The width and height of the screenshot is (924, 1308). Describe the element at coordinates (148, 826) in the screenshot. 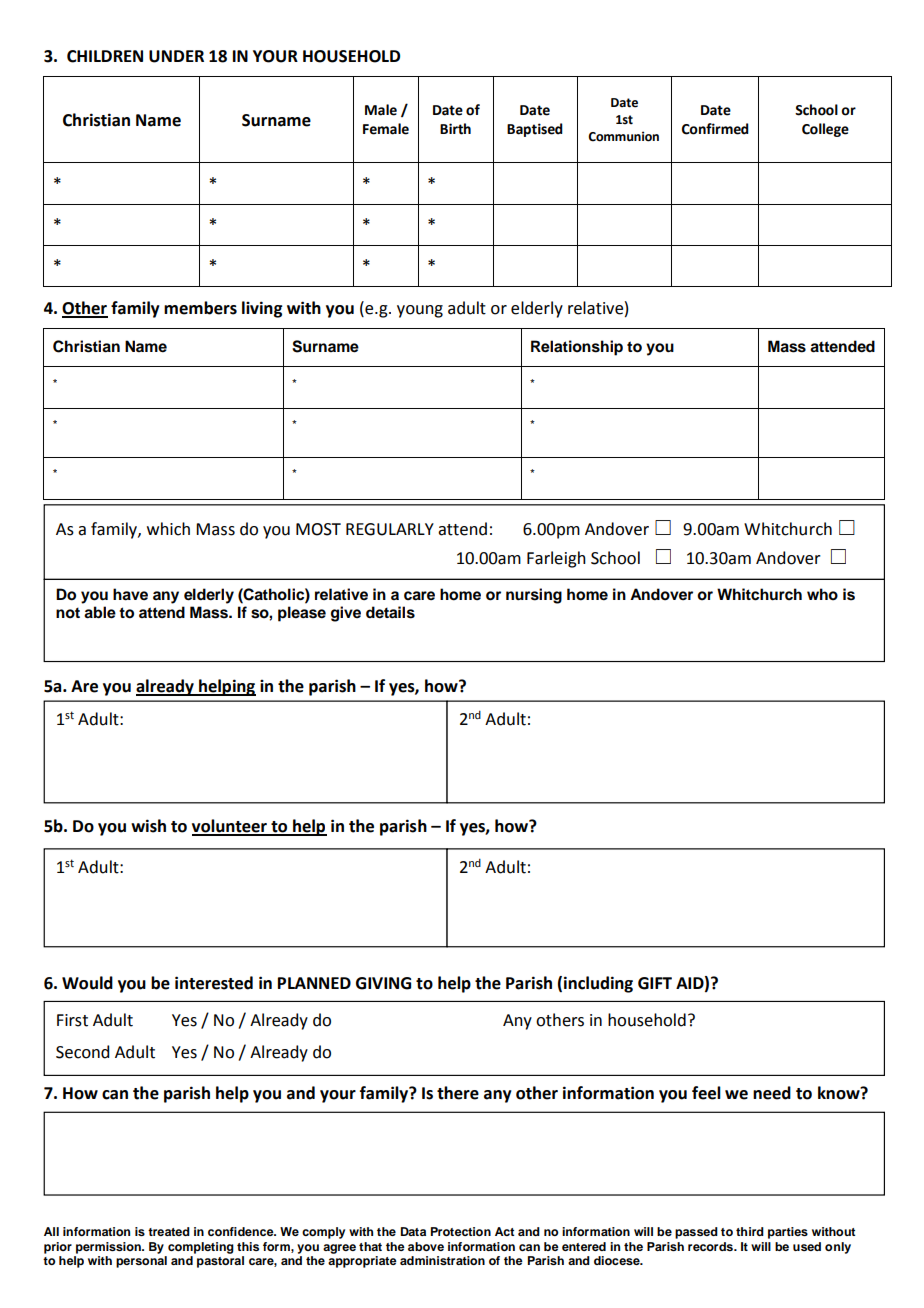

I see `wish` at that location.
